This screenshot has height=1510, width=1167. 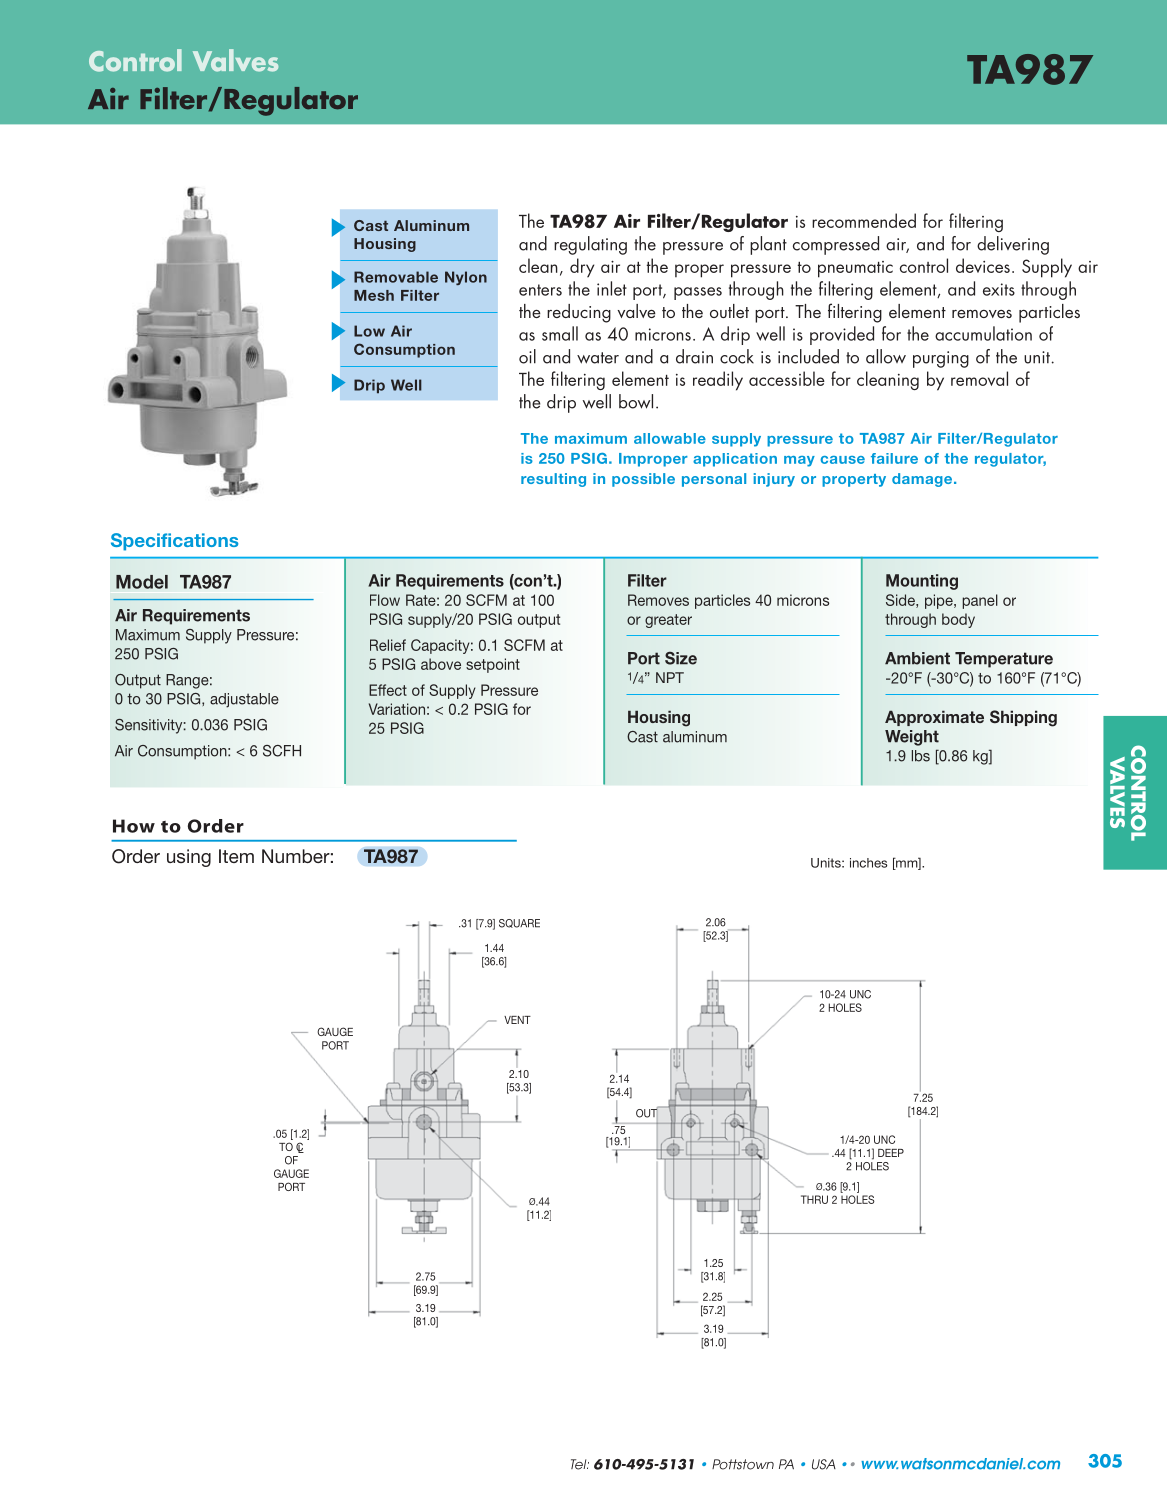 I want to click on Mesh, so click(x=374, y=295).
